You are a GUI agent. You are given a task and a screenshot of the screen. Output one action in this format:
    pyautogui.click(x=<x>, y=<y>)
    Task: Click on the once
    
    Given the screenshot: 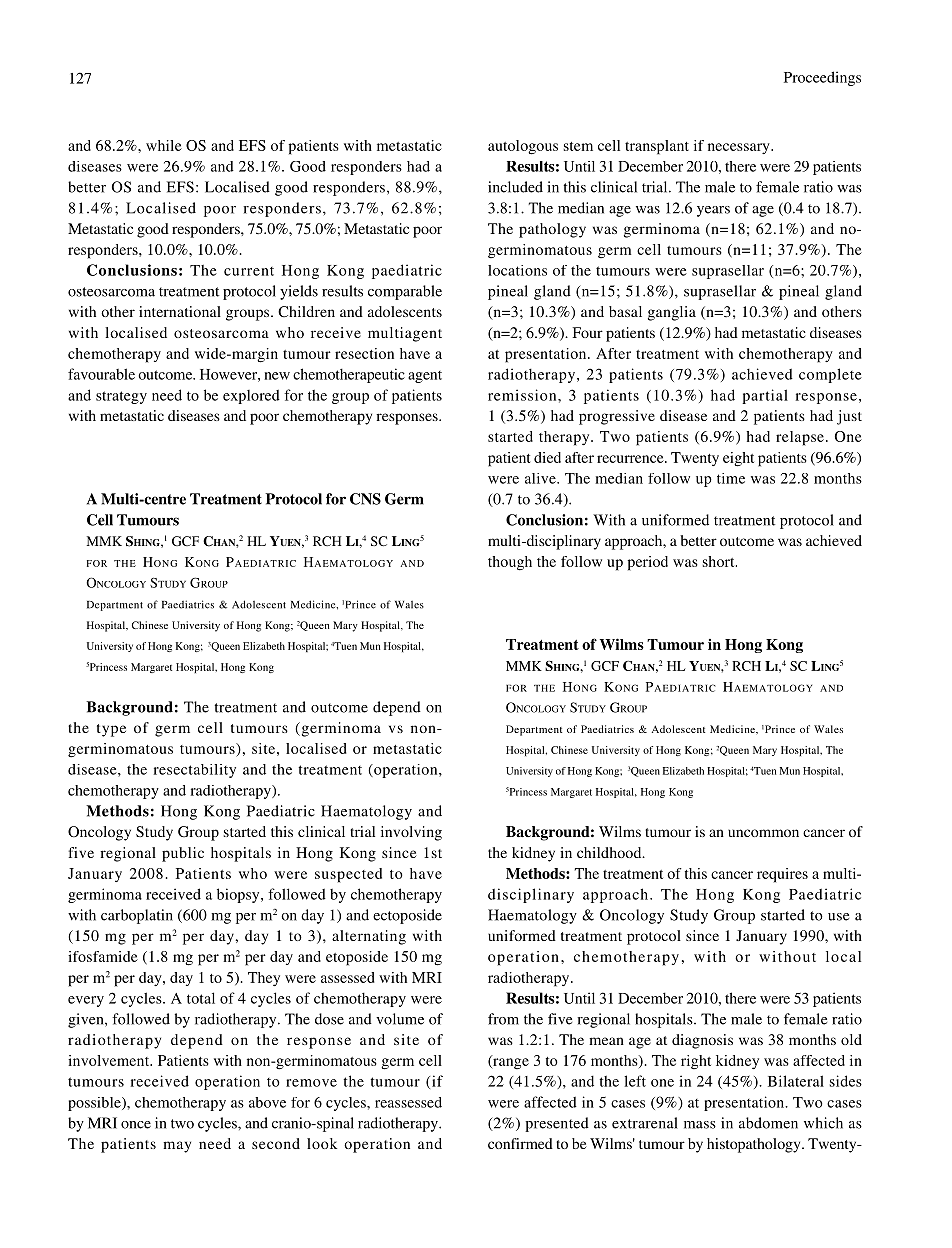 What is the action you would take?
    pyautogui.click(x=136, y=1125)
